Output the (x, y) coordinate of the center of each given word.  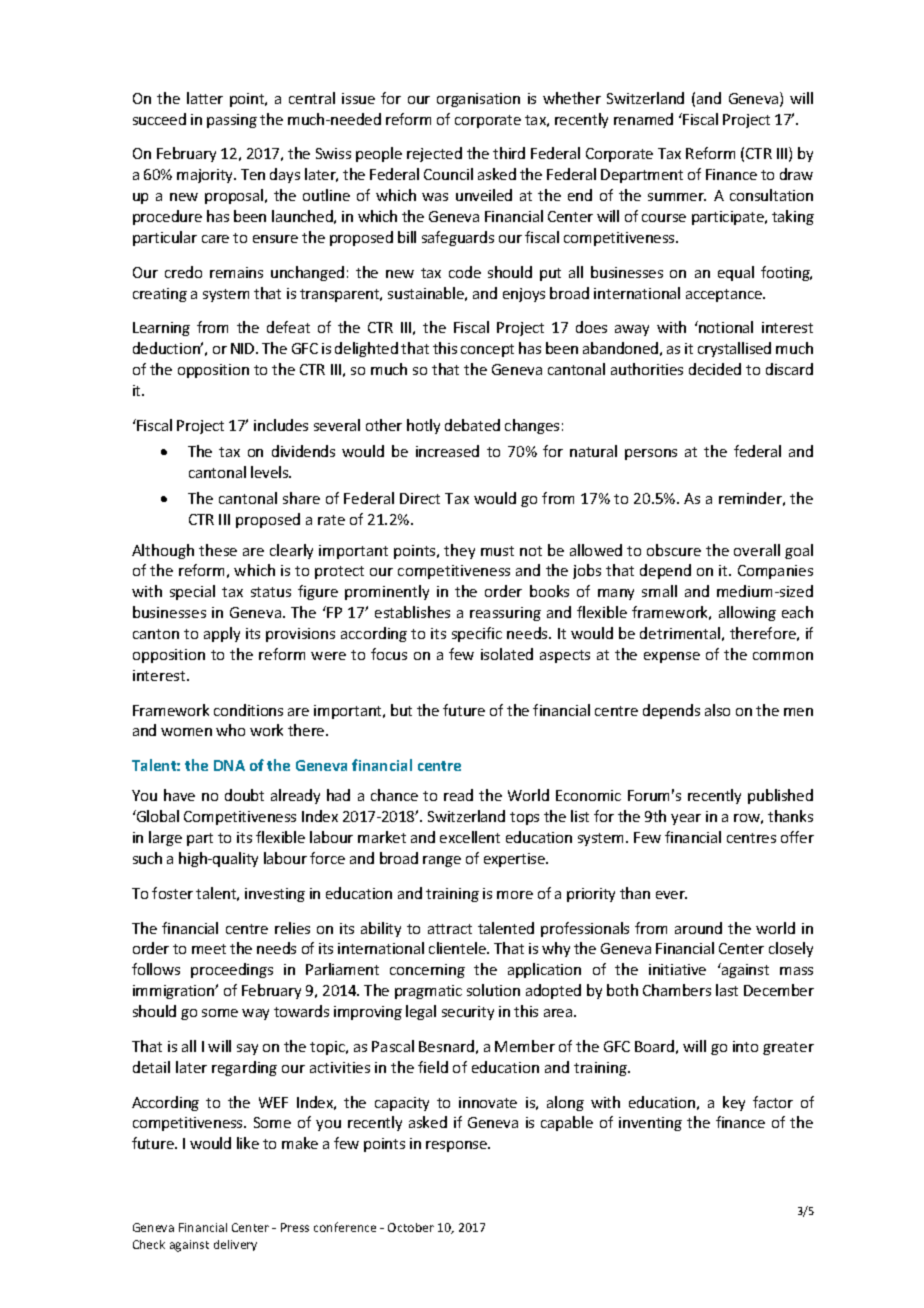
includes (281, 425)
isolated (507, 654)
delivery (235, 1245)
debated (472, 425)
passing (232, 121)
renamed (643, 119)
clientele (458, 948)
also (717, 710)
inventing (650, 1124)
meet (209, 949)
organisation (478, 100)
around (698, 928)
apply (222, 634)
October (411, 1227)
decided (715, 369)
